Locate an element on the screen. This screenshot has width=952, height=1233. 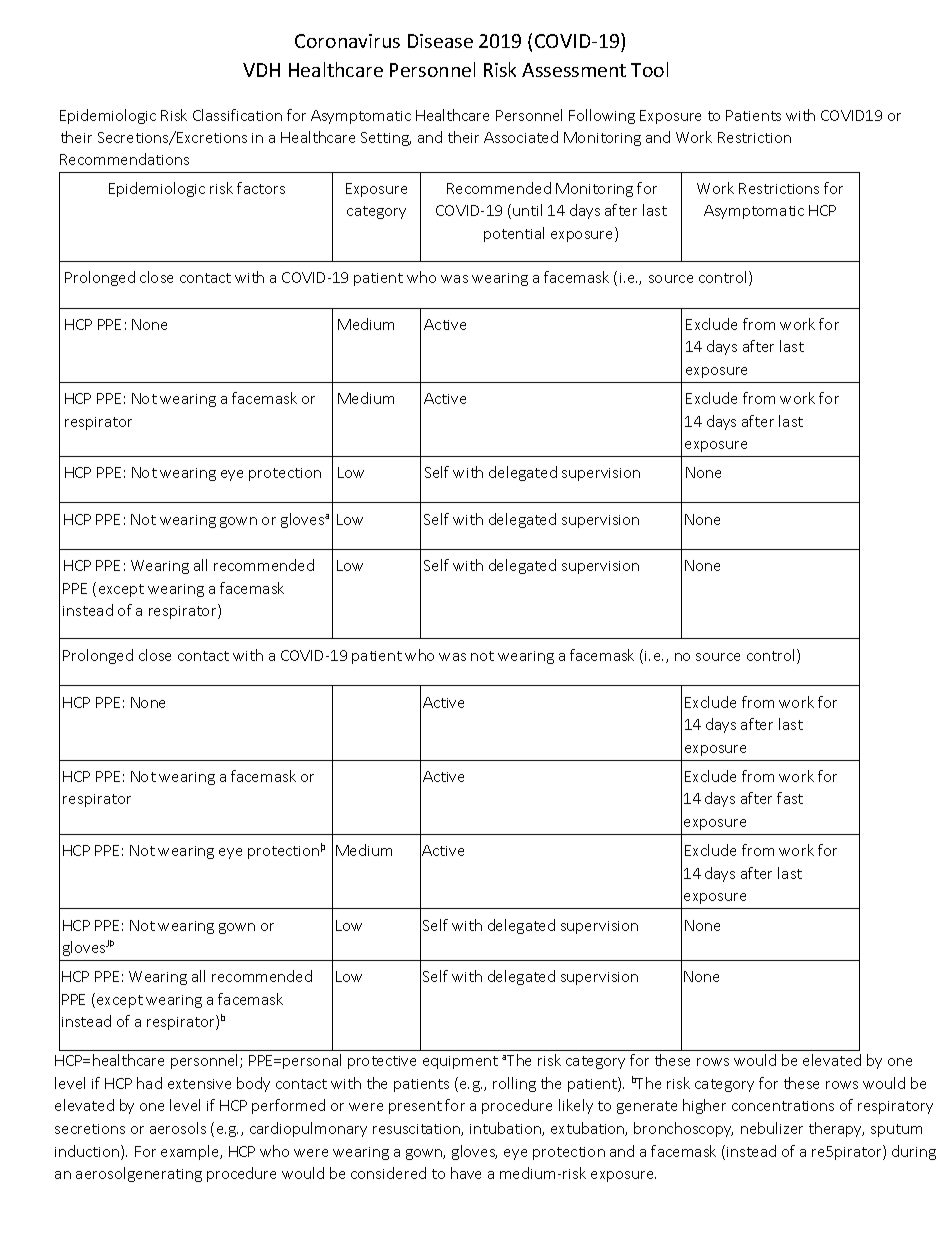
aerosols is located at coordinates (178, 1128).
